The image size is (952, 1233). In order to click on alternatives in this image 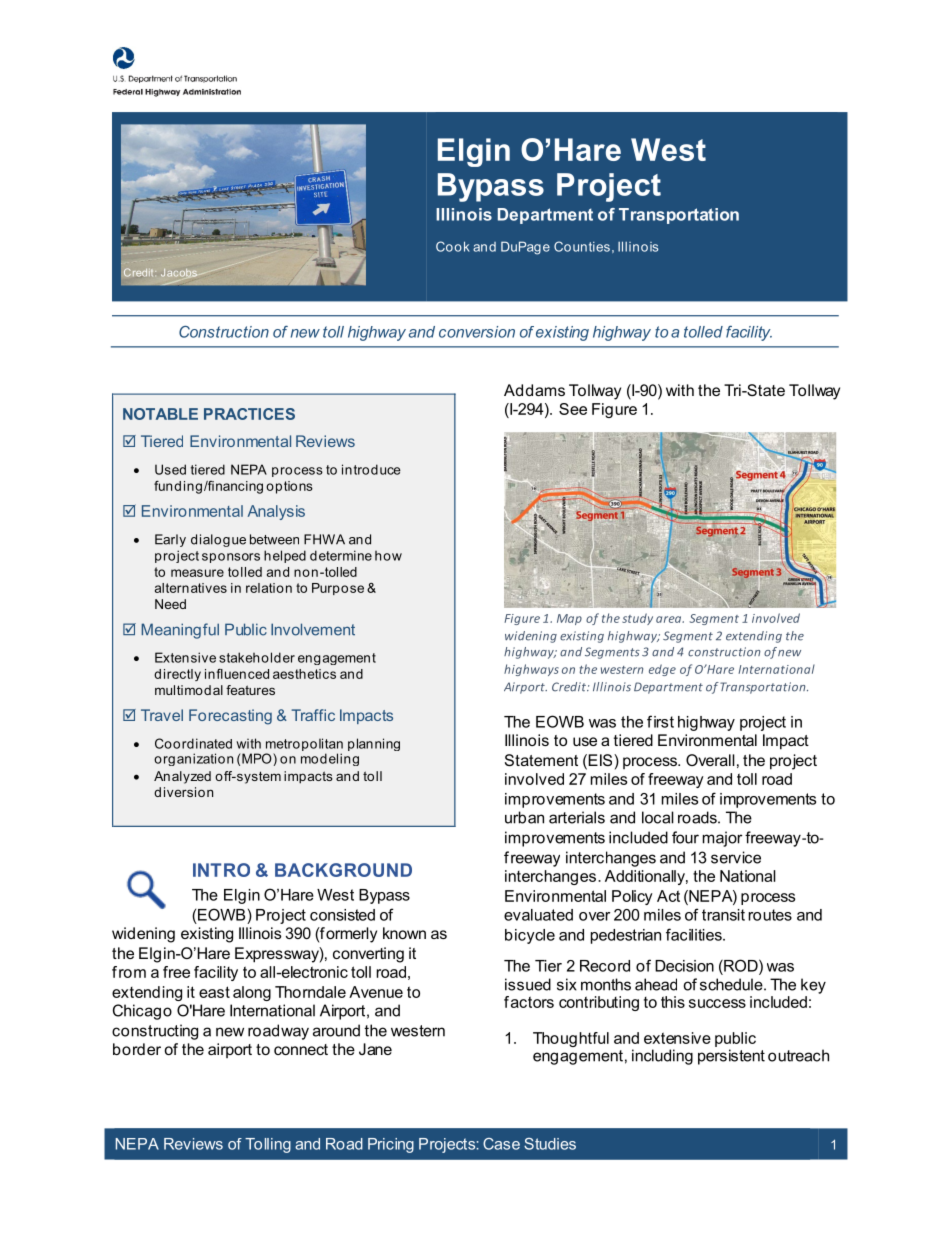, I will do `click(191, 588)`.
